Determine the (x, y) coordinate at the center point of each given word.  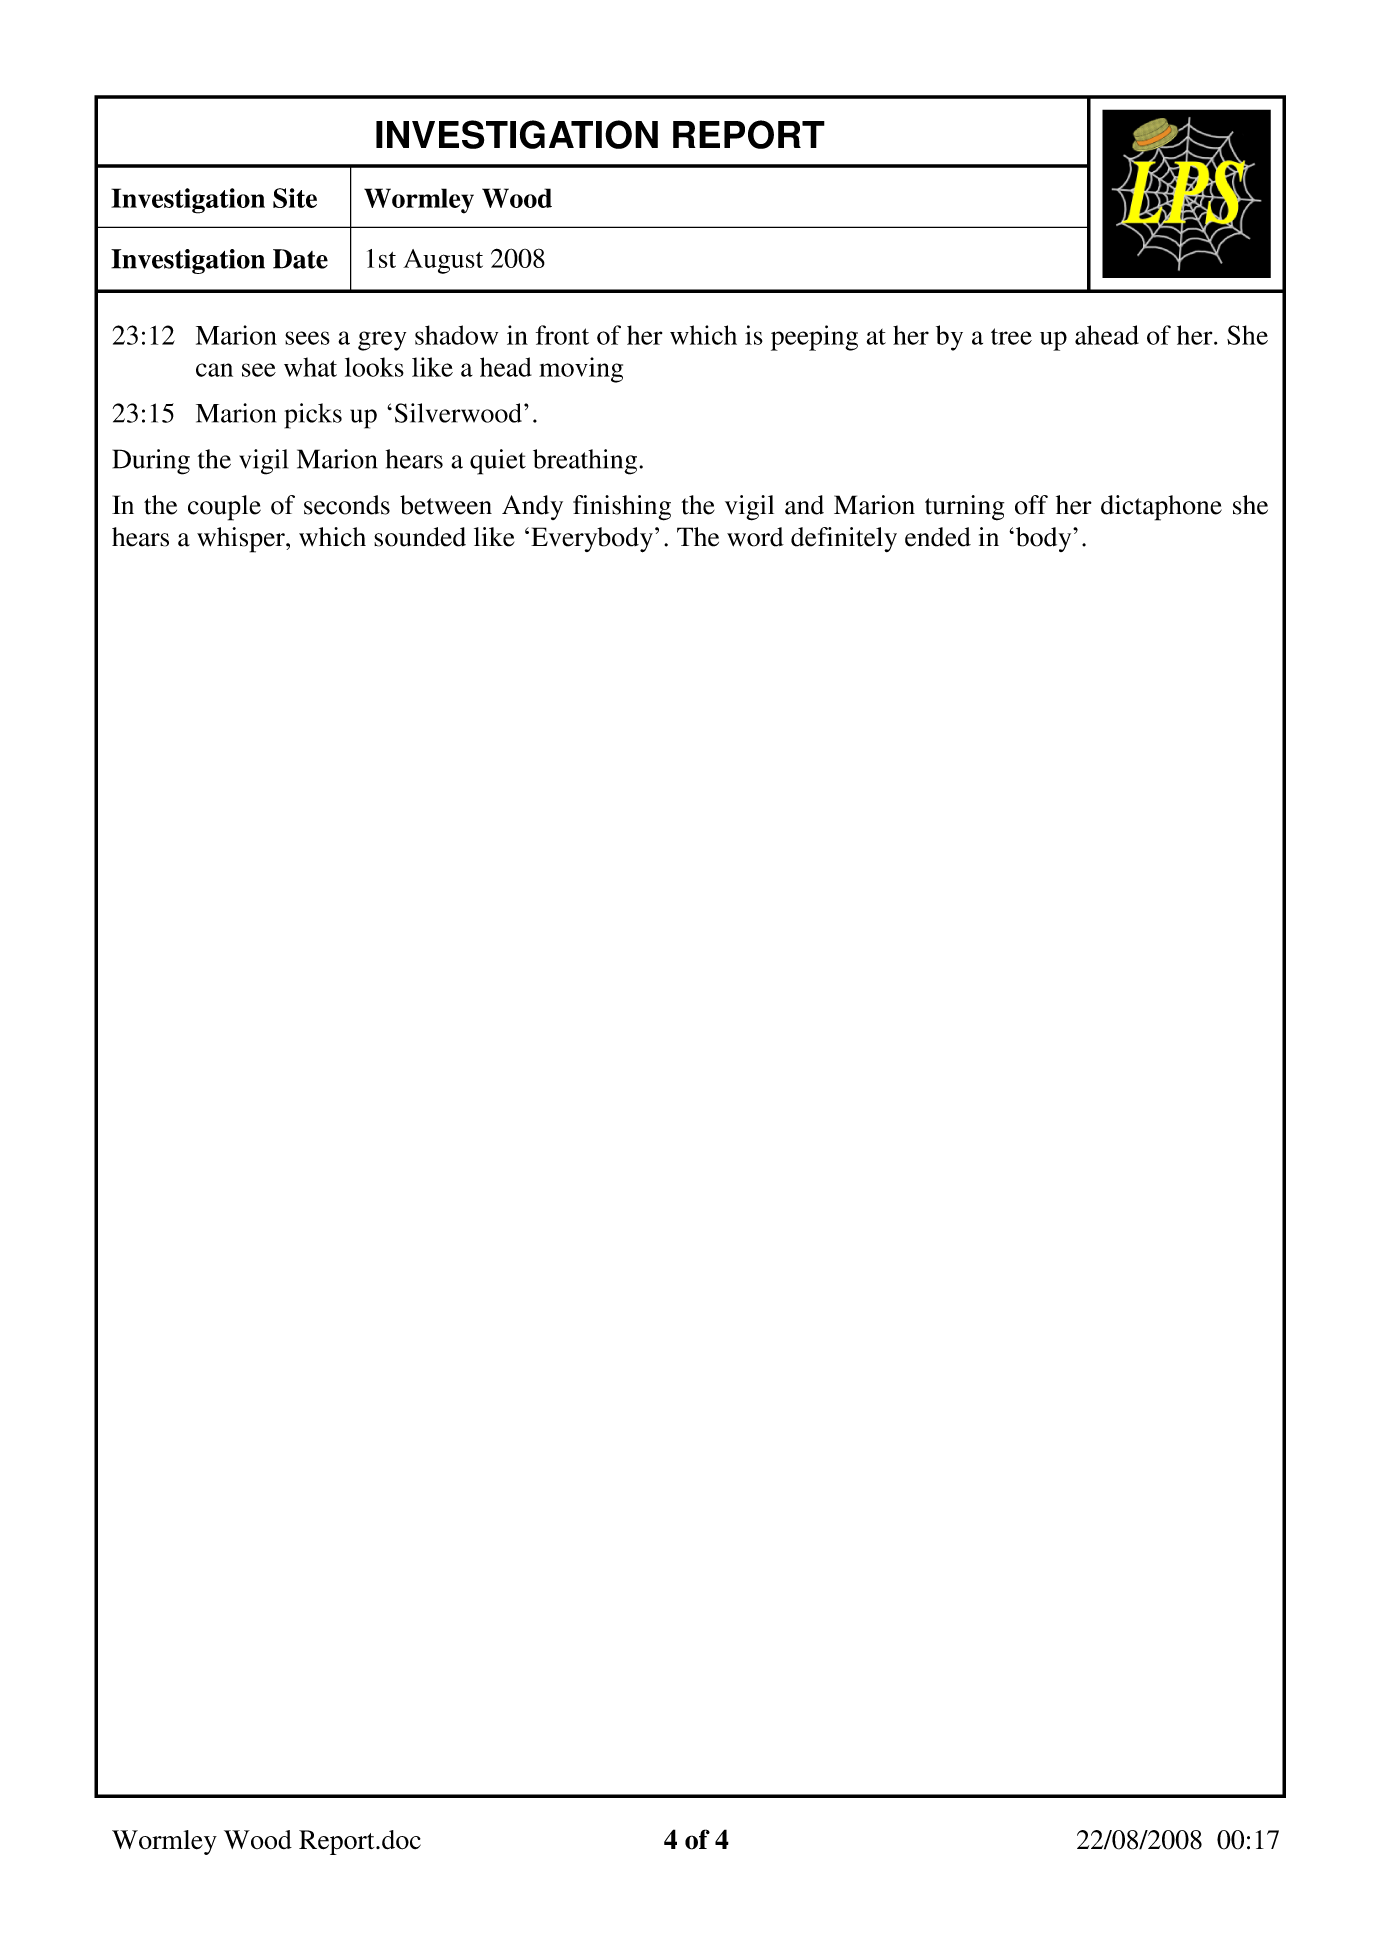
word (755, 537)
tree (1011, 336)
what (310, 367)
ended (938, 537)
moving (581, 370)
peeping (814, 338)
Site (295, 198)
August (443, 261)
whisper (242, 540)
